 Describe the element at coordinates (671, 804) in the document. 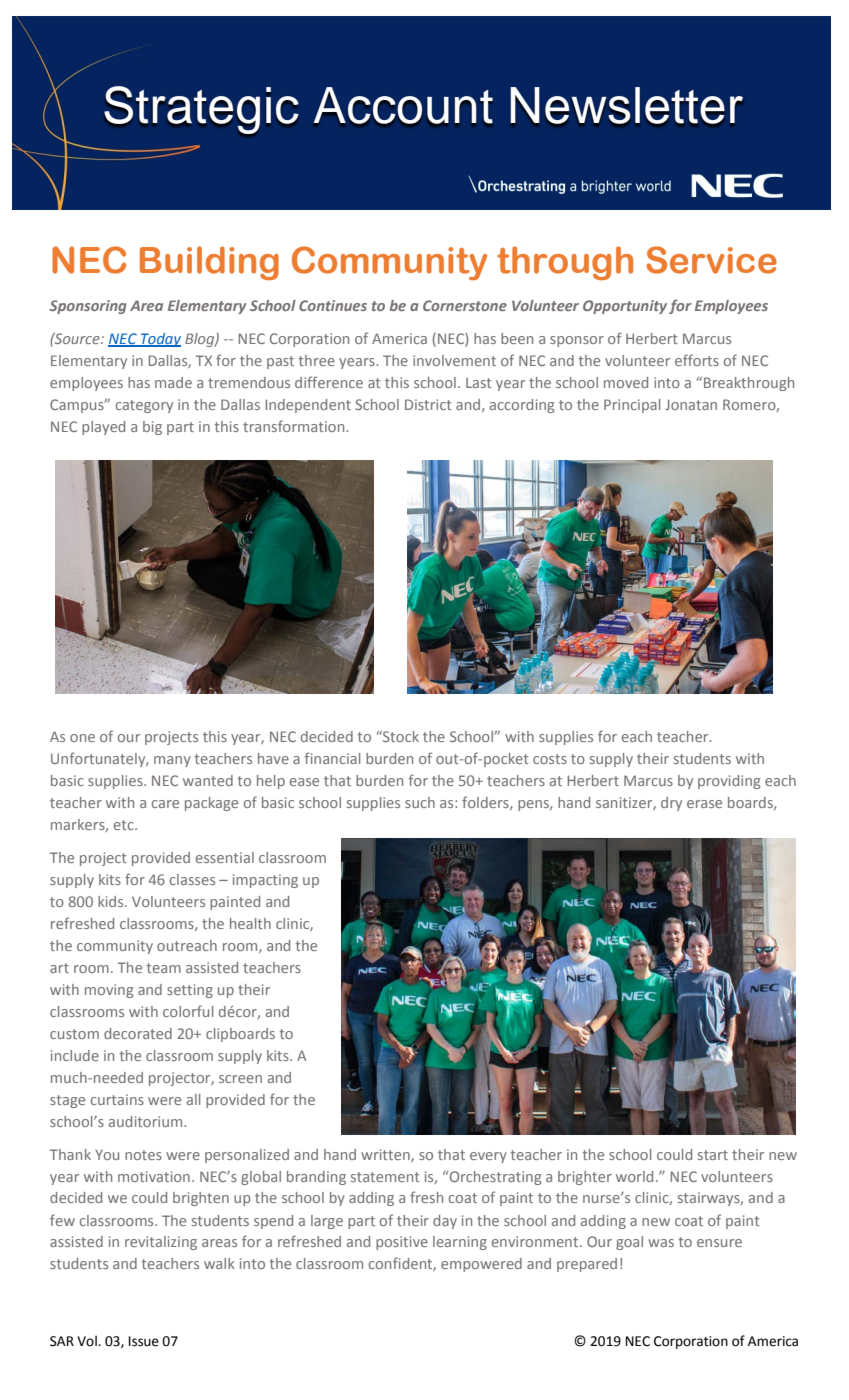

I see `dry` at that location.
